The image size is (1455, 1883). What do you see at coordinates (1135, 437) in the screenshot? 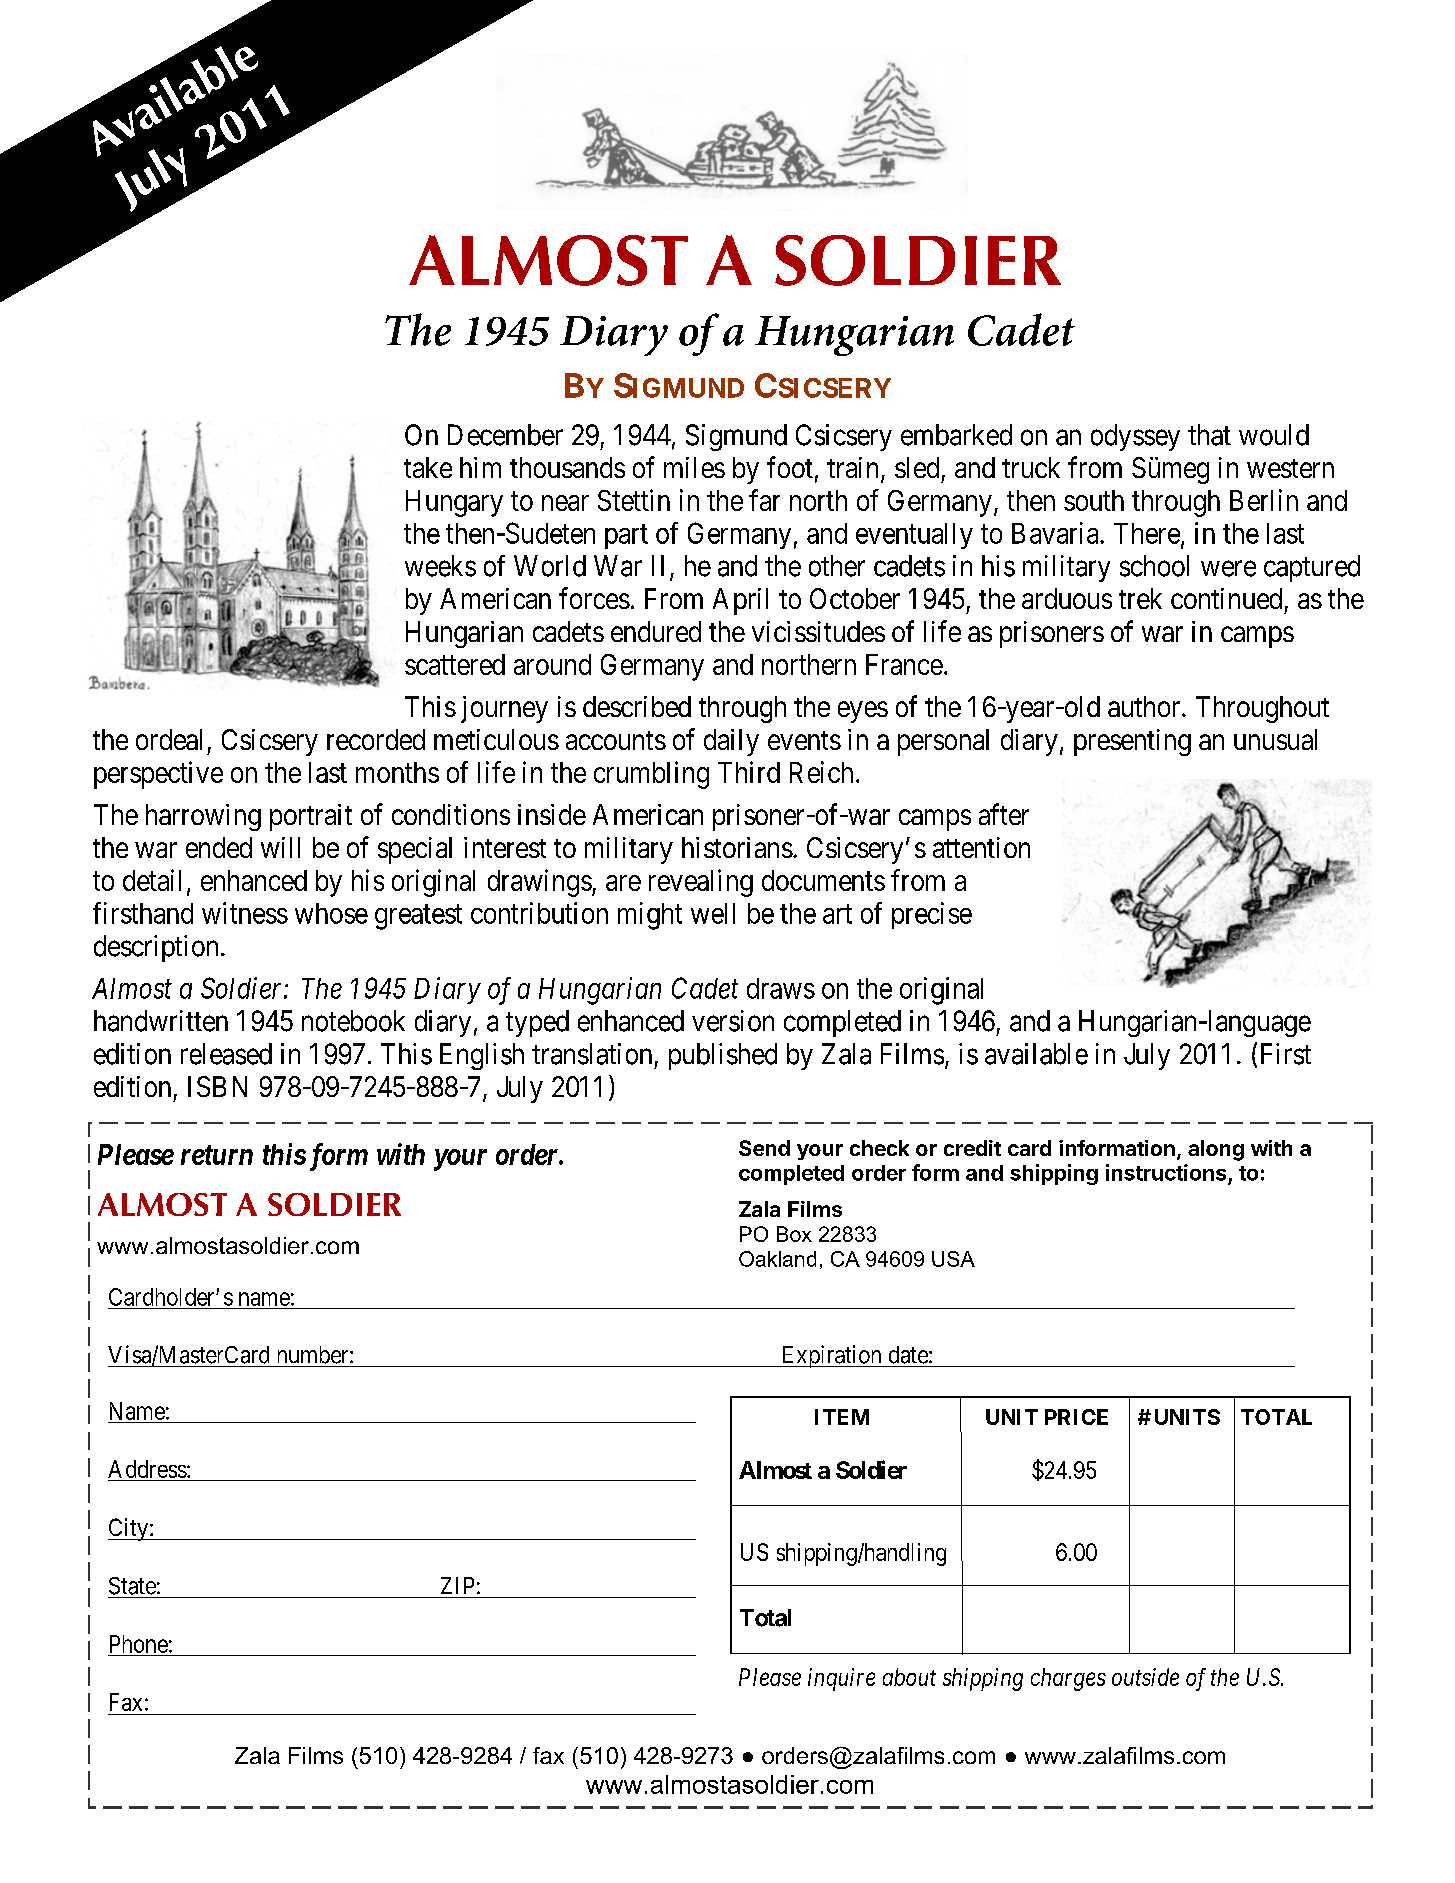
I see `odyssey` at bounding box center [1135, 437].
